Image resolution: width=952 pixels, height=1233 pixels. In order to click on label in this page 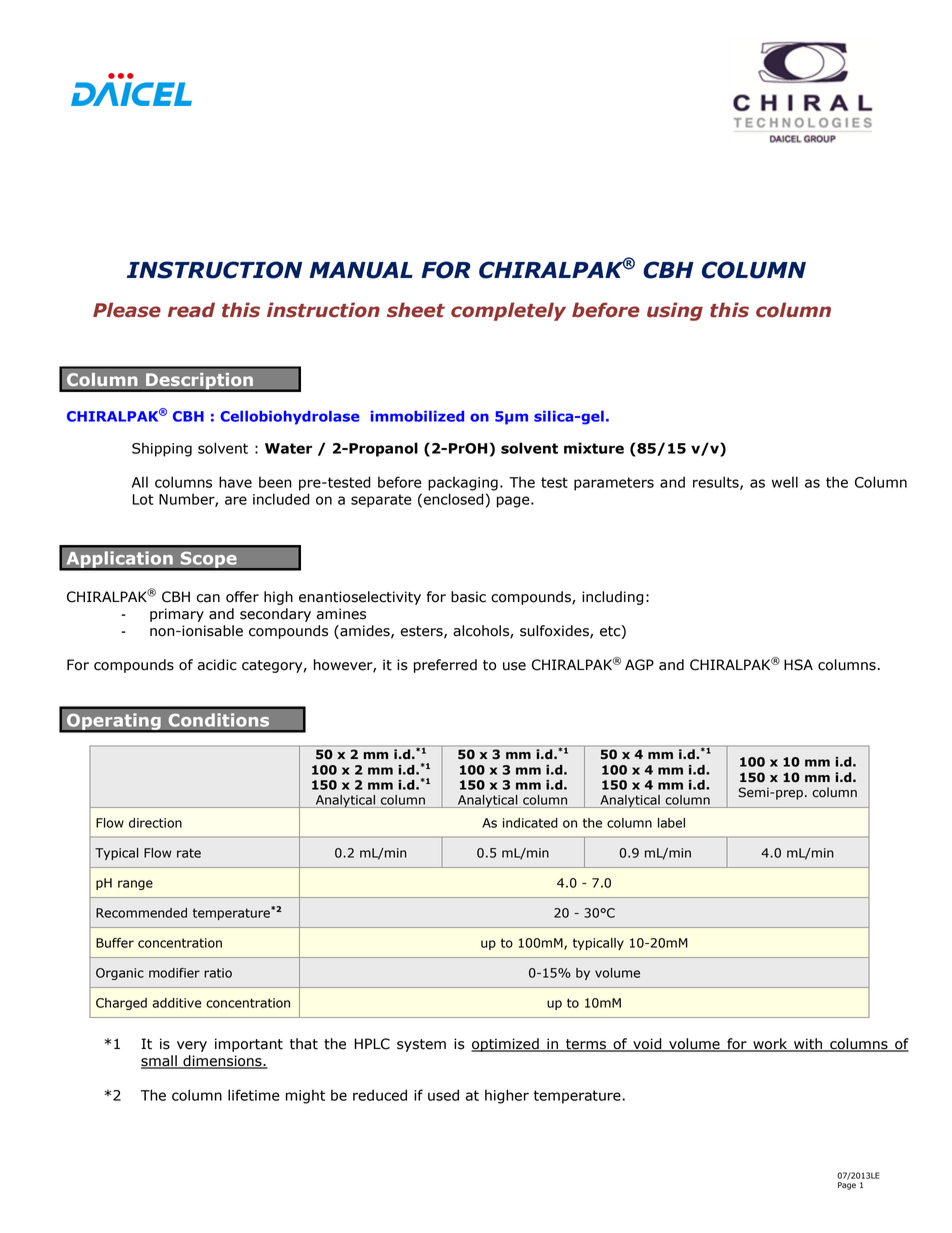, I will do `click(671, 823)`.
